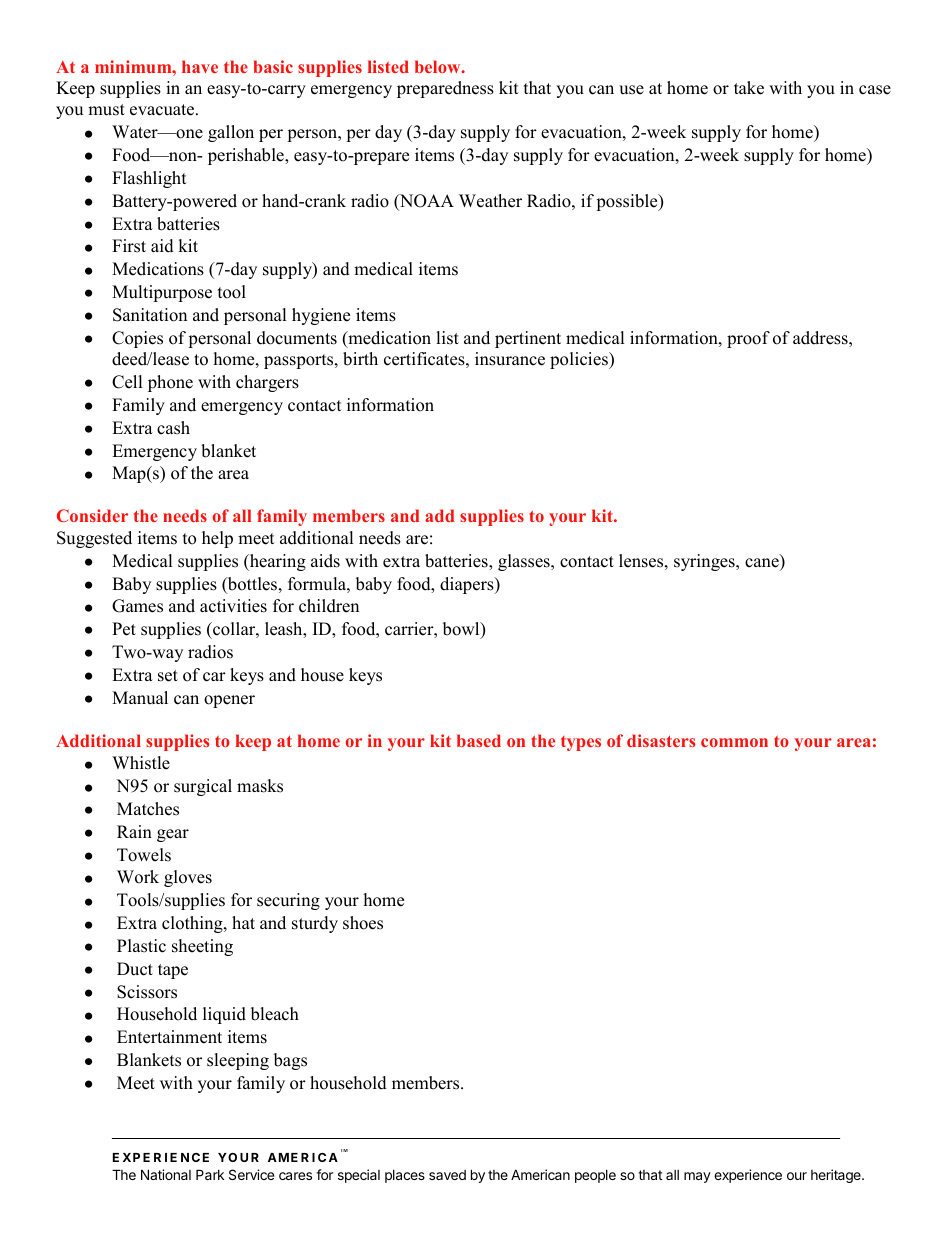 This document has height=1233, width=952. I want to click on Weather, so click(490, 201).
